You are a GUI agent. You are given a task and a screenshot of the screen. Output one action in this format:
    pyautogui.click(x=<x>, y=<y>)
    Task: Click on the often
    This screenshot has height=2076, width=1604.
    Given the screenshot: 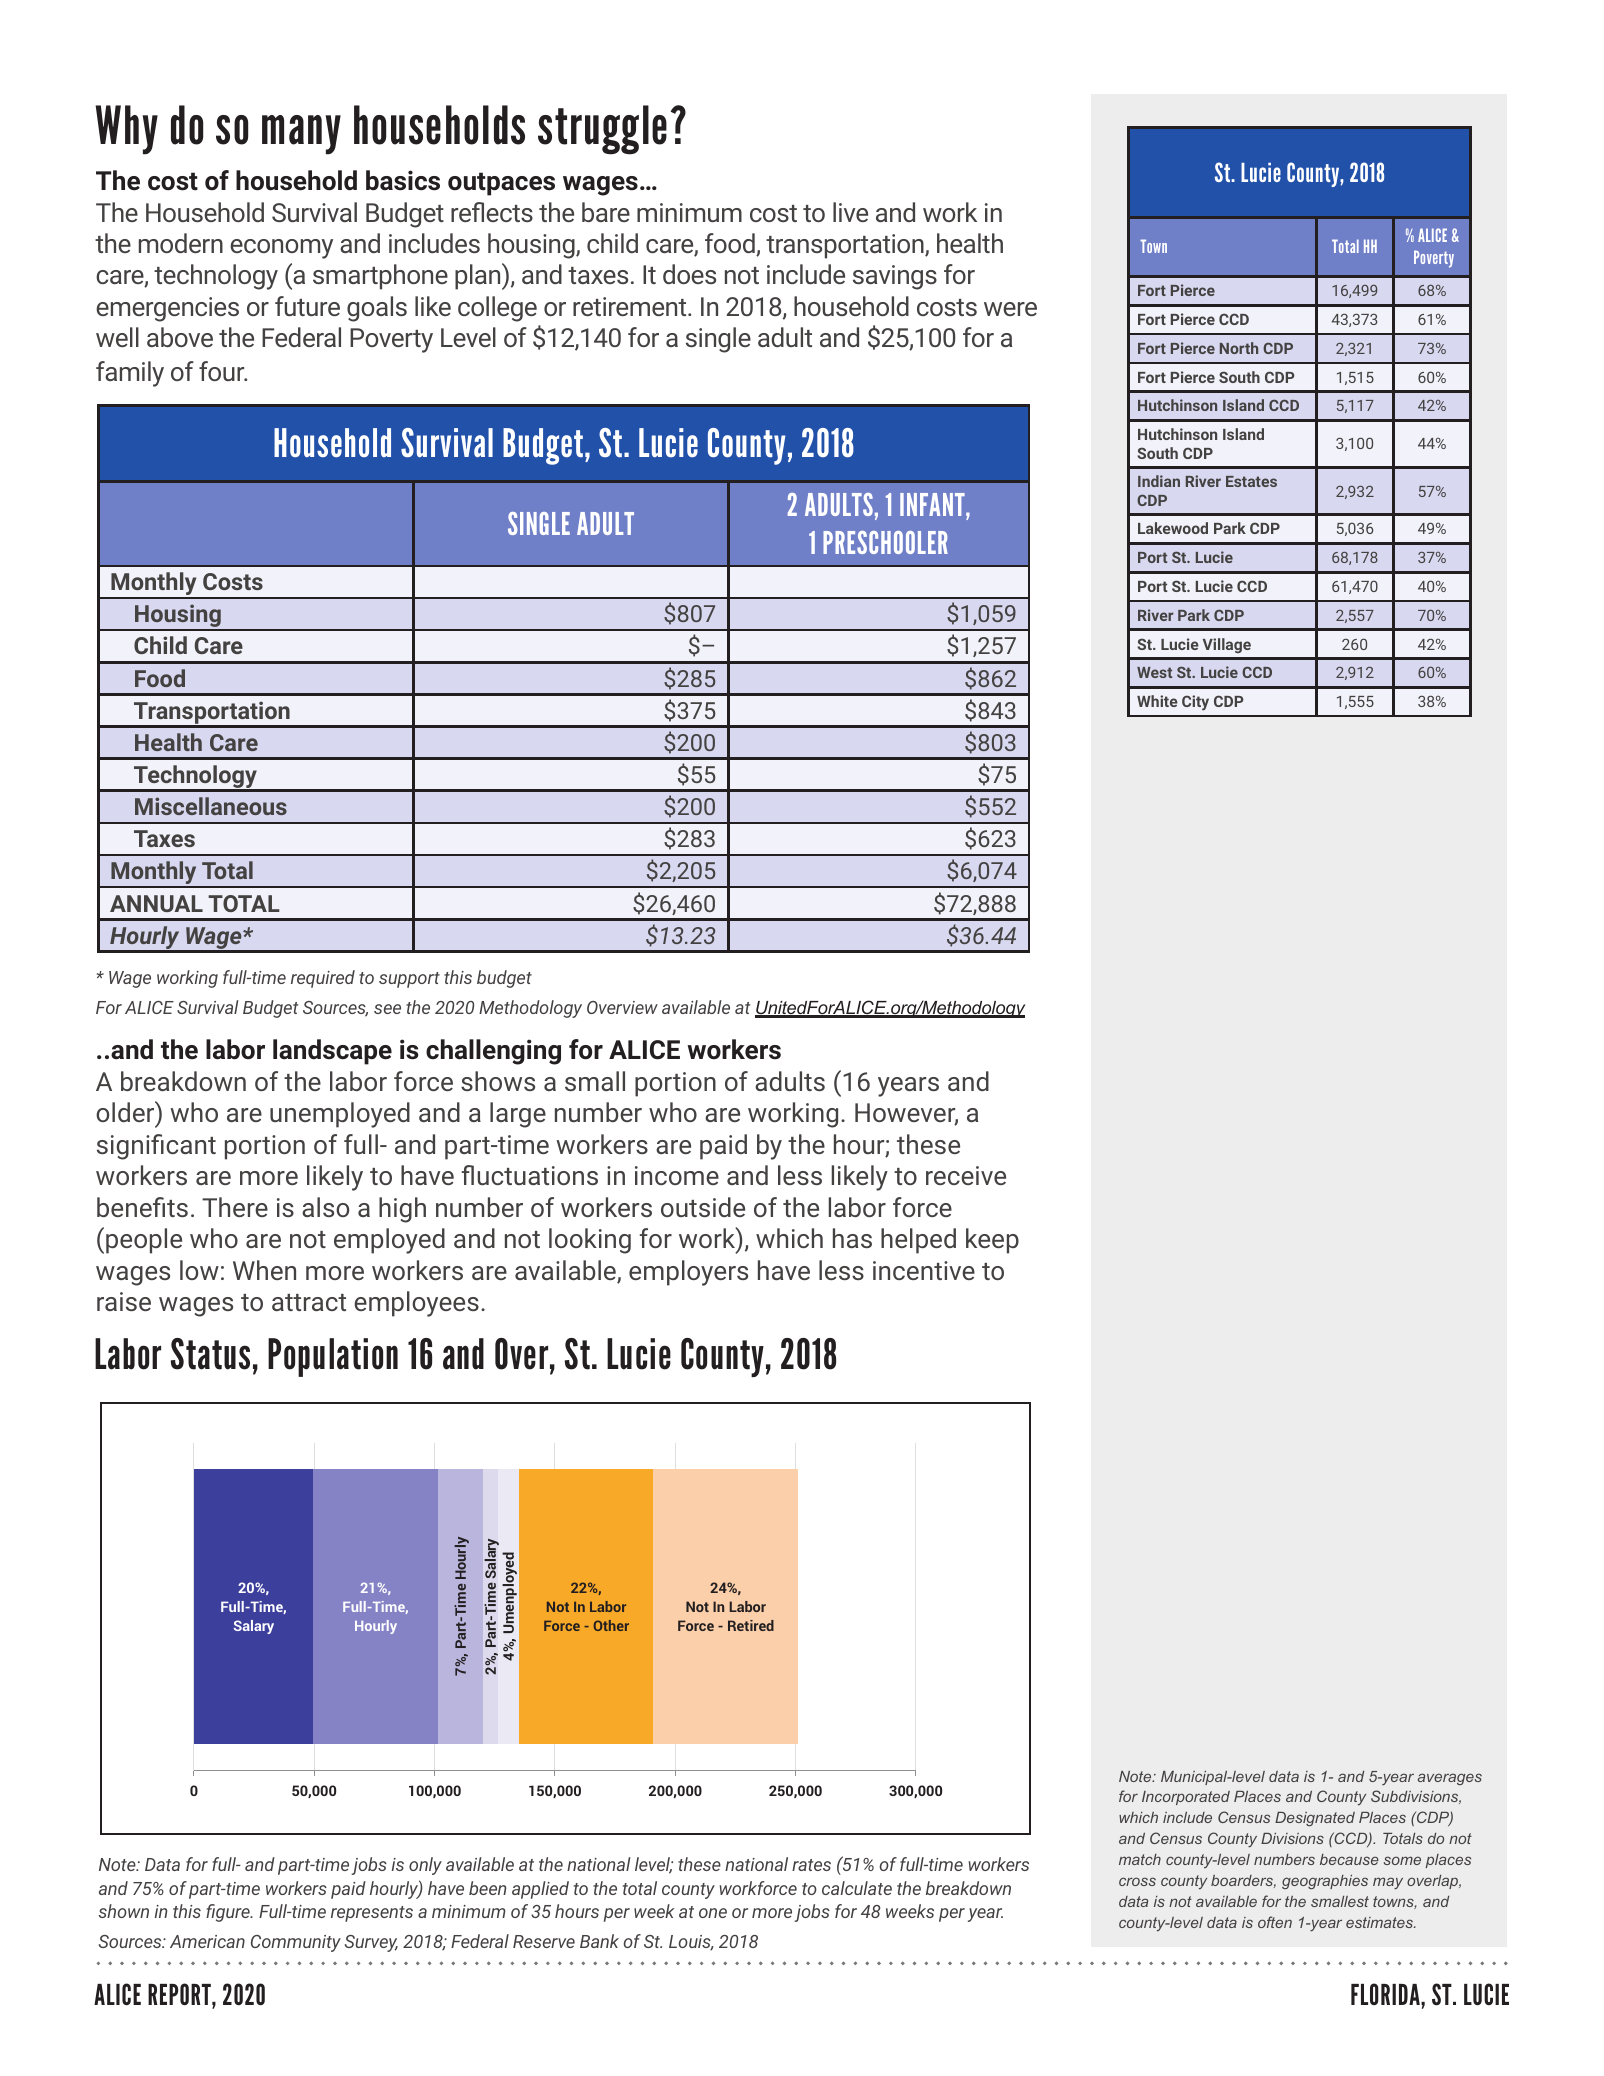 What is the action you would take?
    pyautogui.click(x=1275, y=1922)
